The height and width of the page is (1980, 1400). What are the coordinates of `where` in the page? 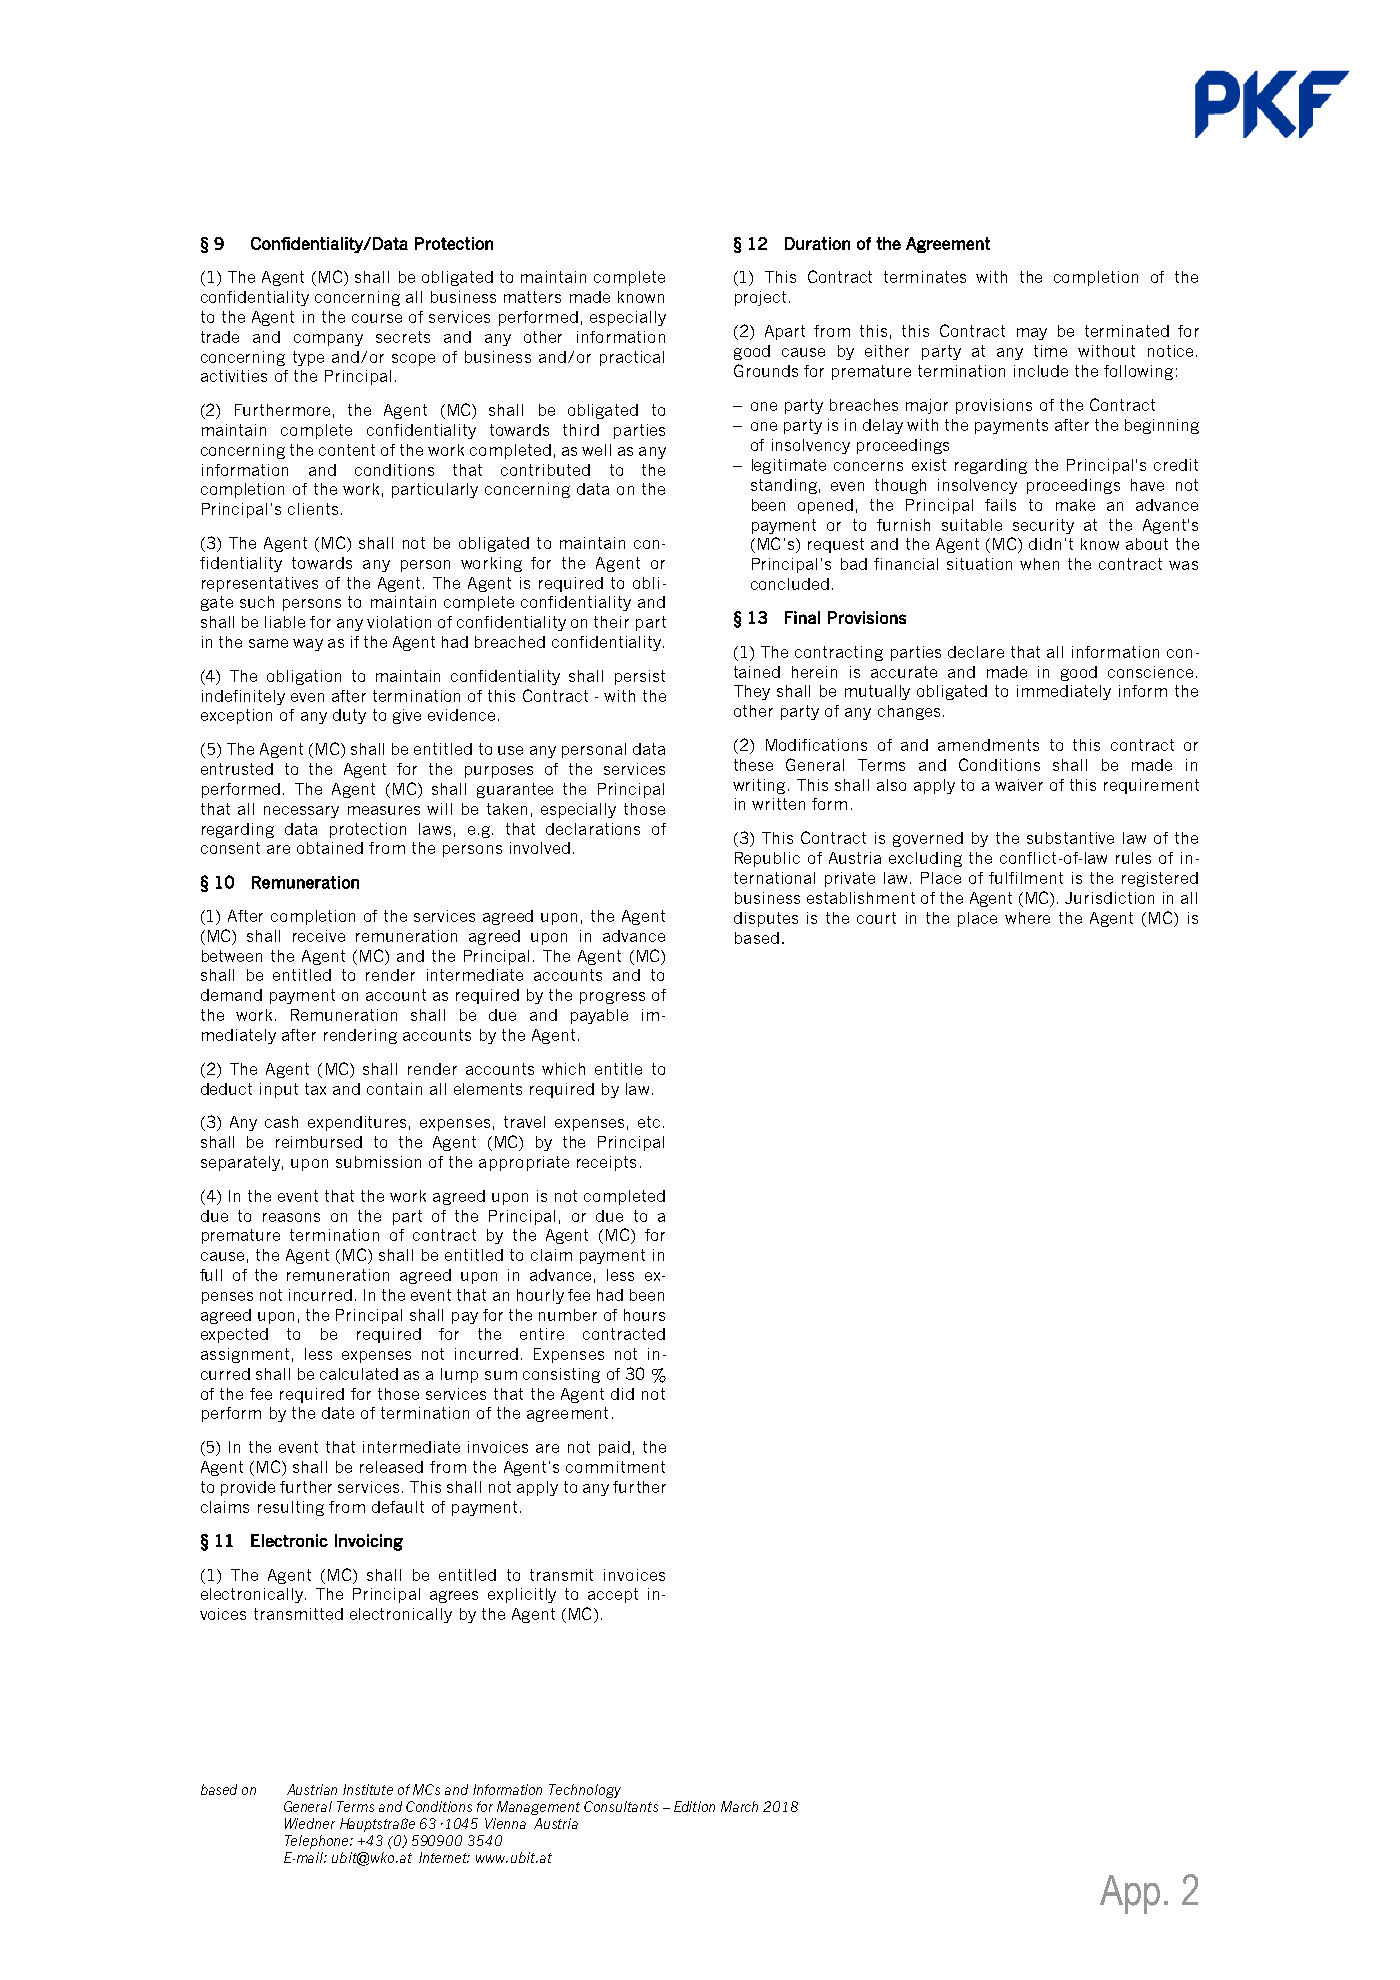 It's located at (1027, 918).
